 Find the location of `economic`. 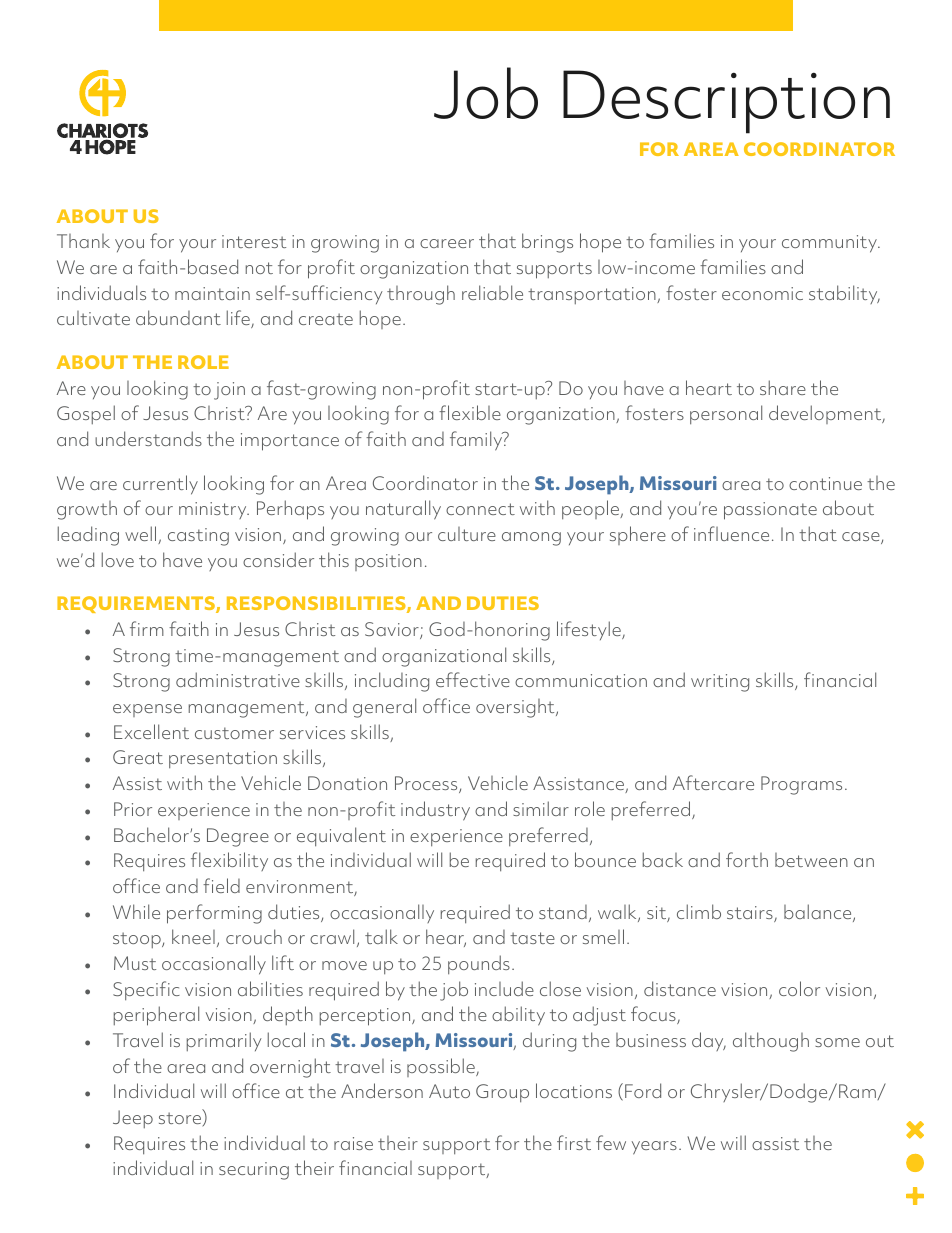

economic is located at coordinates (762, 293).
